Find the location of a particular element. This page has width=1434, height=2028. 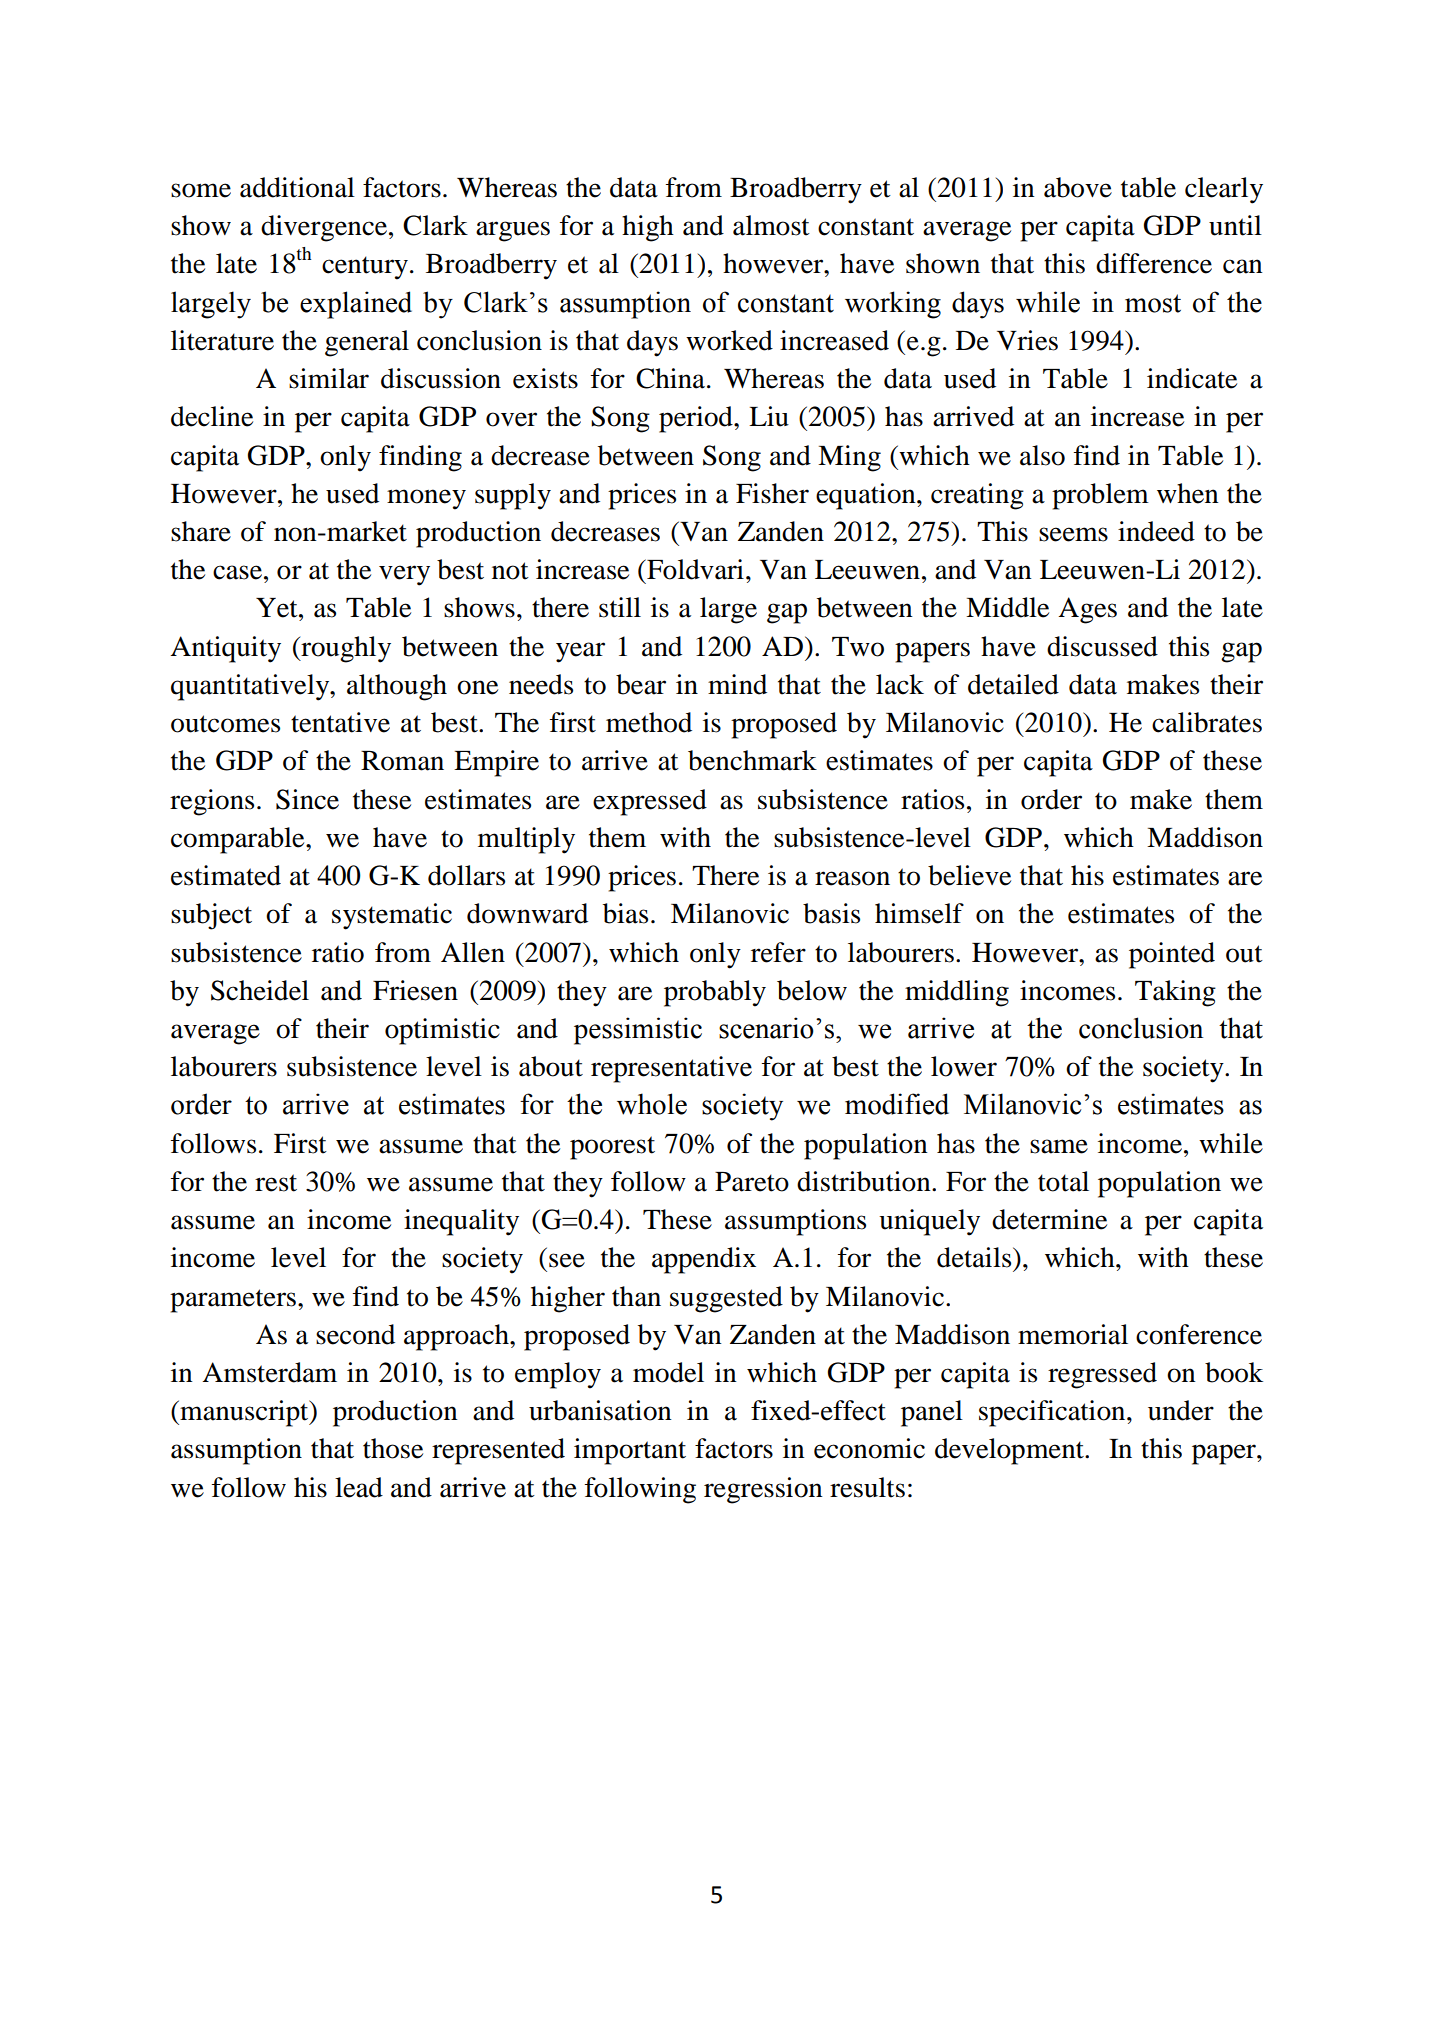

difference is located at coordinates (1154, 263).
